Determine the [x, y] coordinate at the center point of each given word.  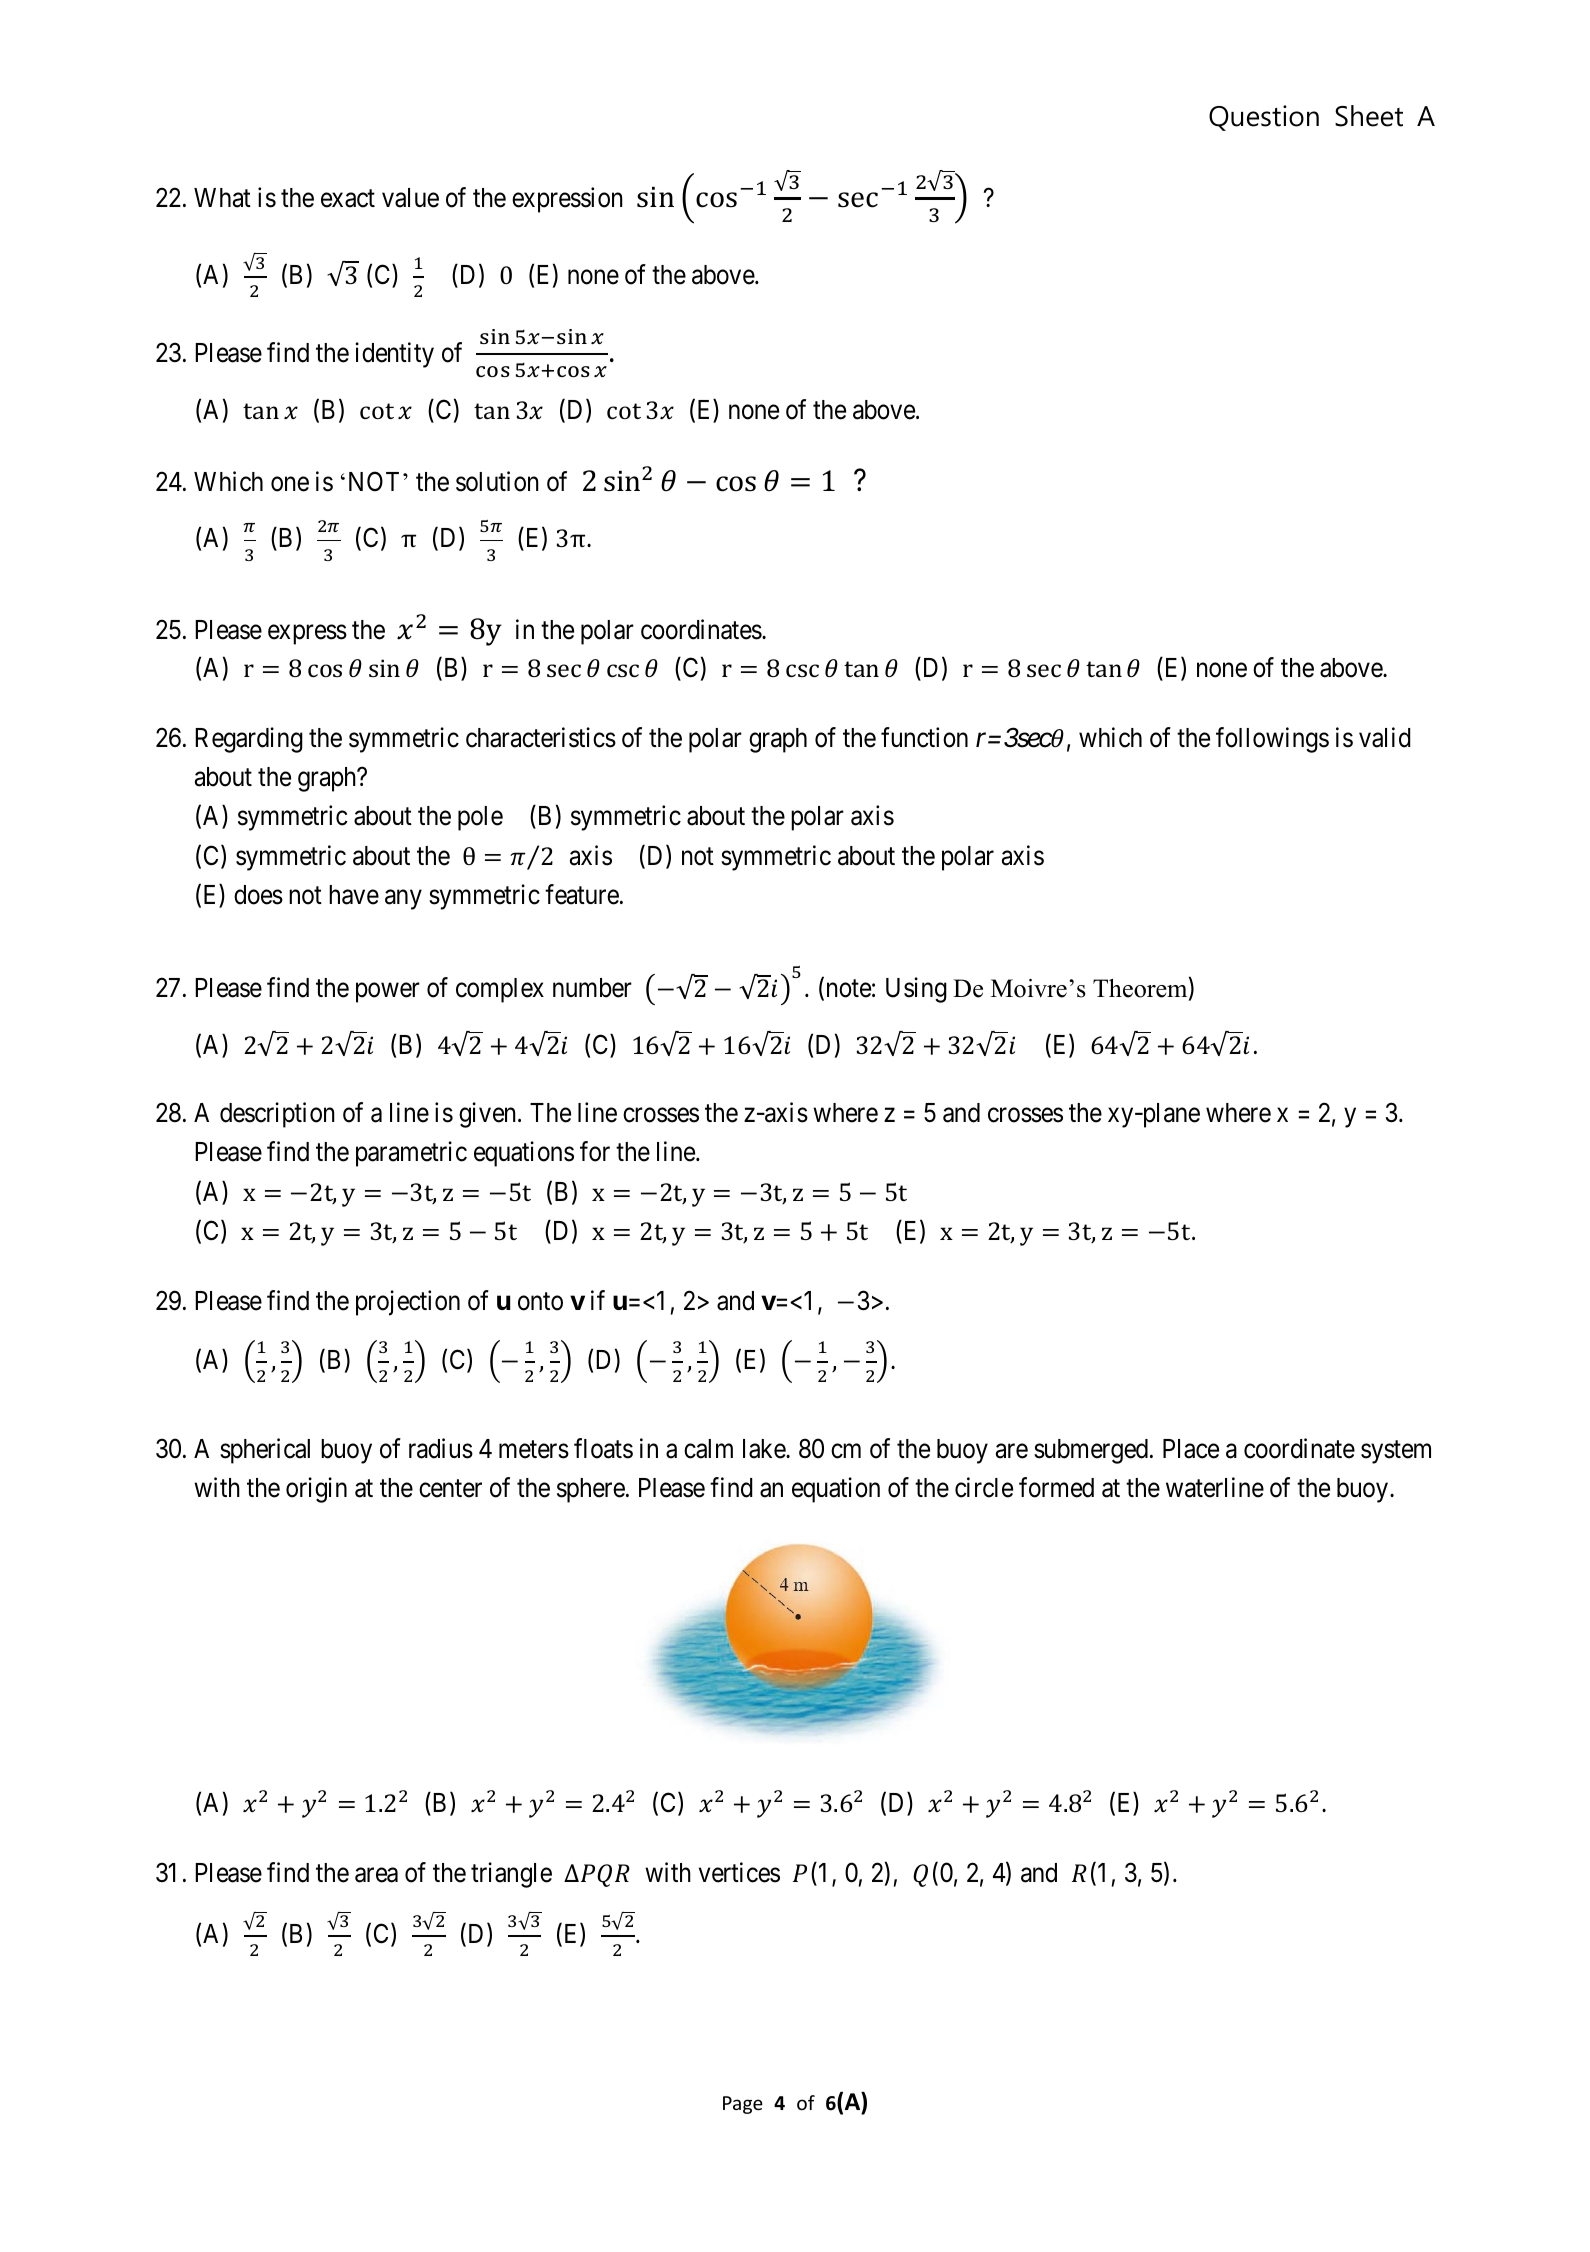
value [410, 198]
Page [743, 2105]
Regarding [249, 740]
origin [316, 1490]
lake [765, 1449]
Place [1191, 1449]
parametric [411, 1154]
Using [916, 990]
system [1396, 1452]
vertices [739, 1872]
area [376, 1875]
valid [1385, 737]
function [924, 737]
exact [348, 199]
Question [1264, 118]
